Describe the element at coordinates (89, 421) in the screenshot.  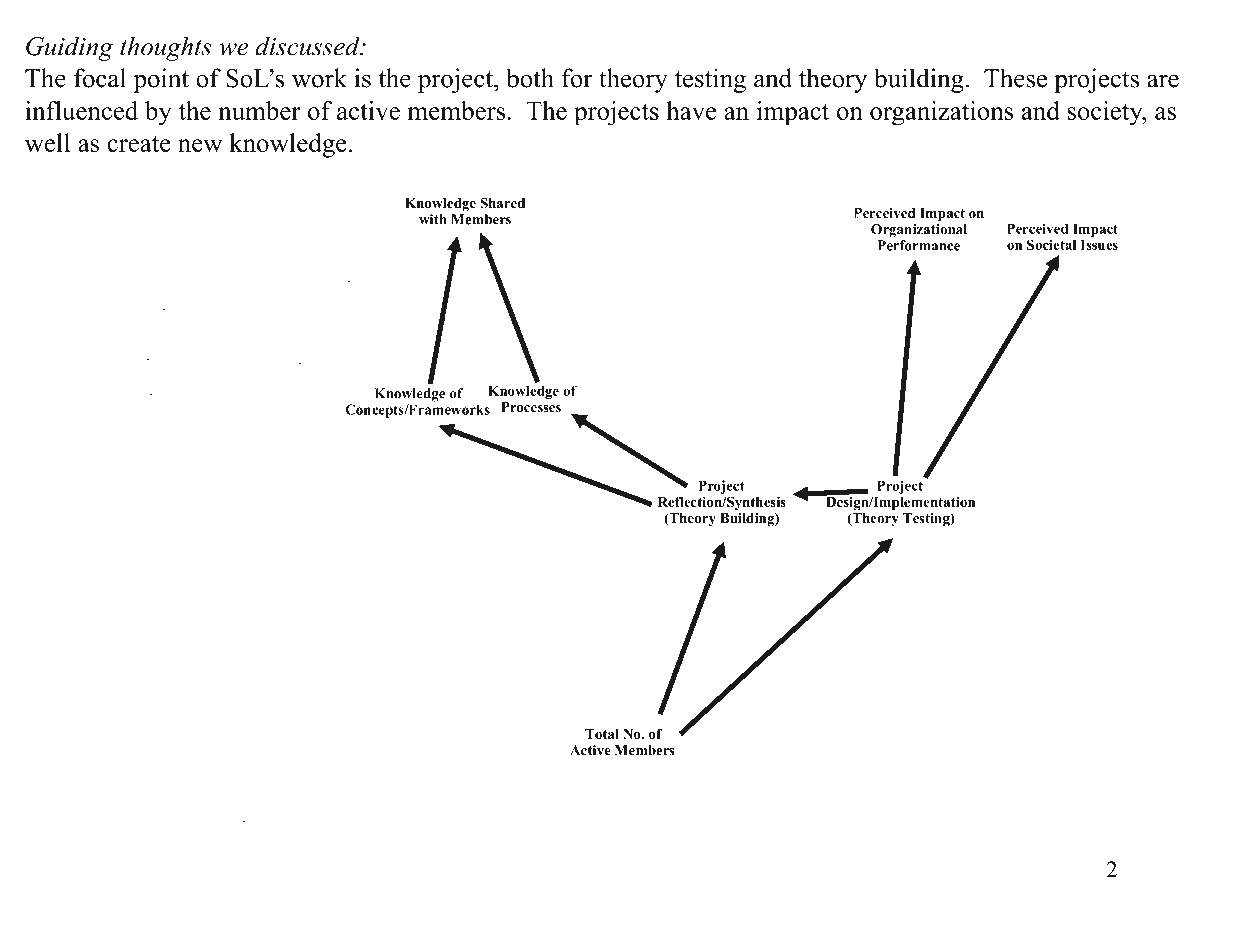
I see `Annual` at that location.
